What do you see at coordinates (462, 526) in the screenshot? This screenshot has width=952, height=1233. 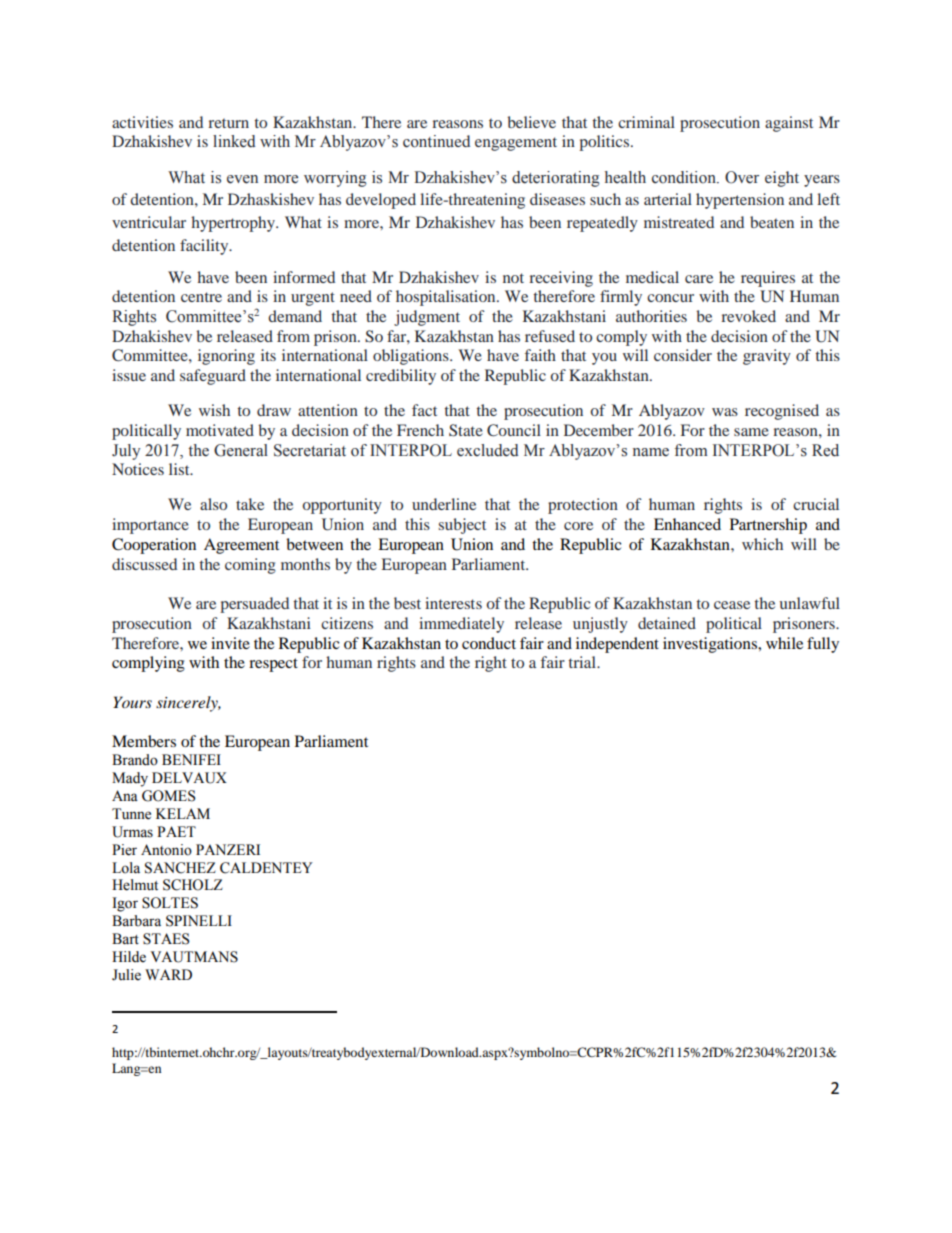 I see `subject` at bounding box center [462, 526].
